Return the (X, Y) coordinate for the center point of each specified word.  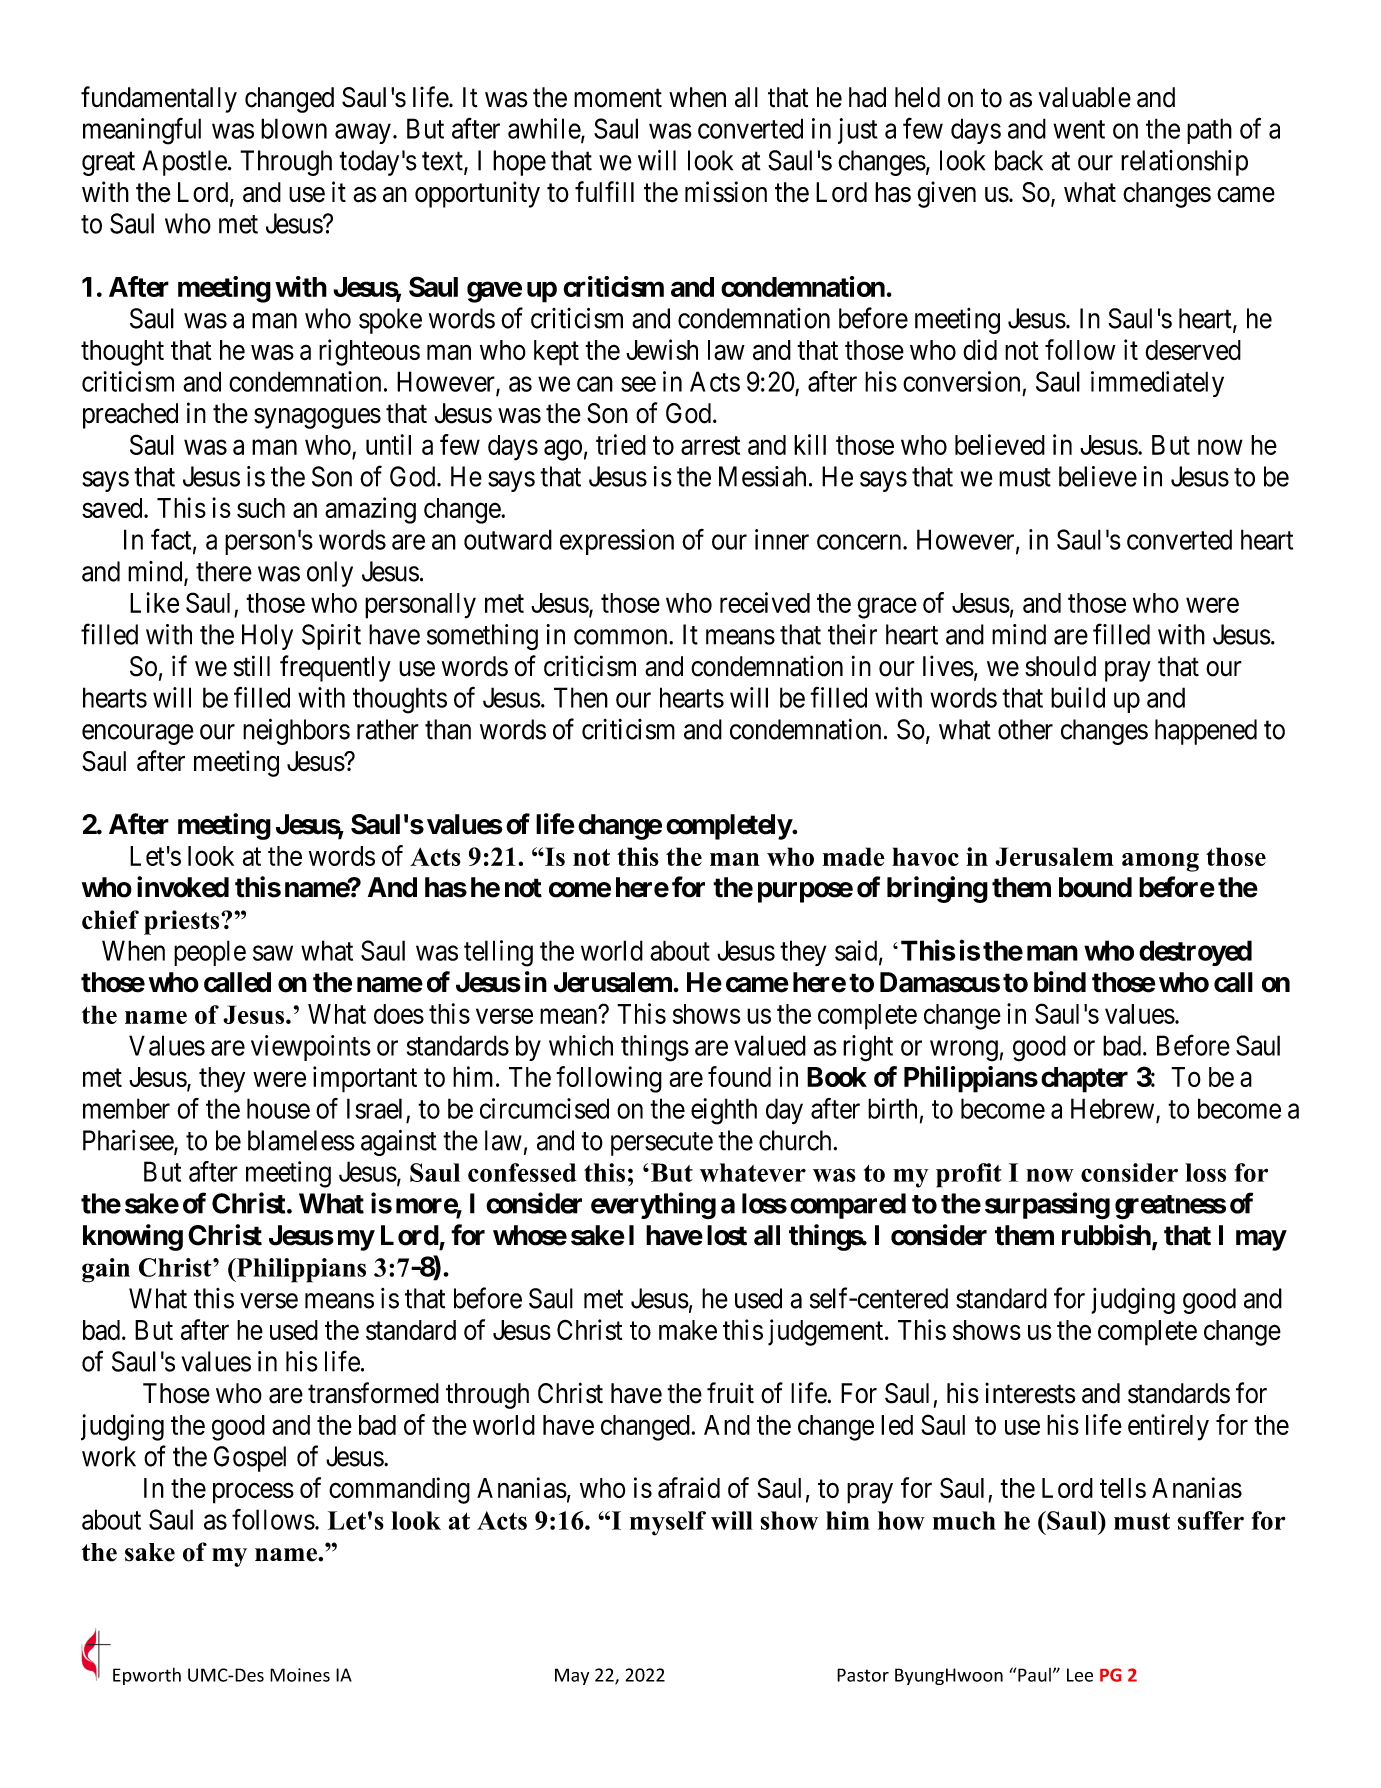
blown (294, 128)
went (1079, 129)
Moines (300, 1675)
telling (498, 953)
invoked (183, 887)
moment (618, 98)
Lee (1080, 1675)
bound (1095, 887)
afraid (689, 1488)
